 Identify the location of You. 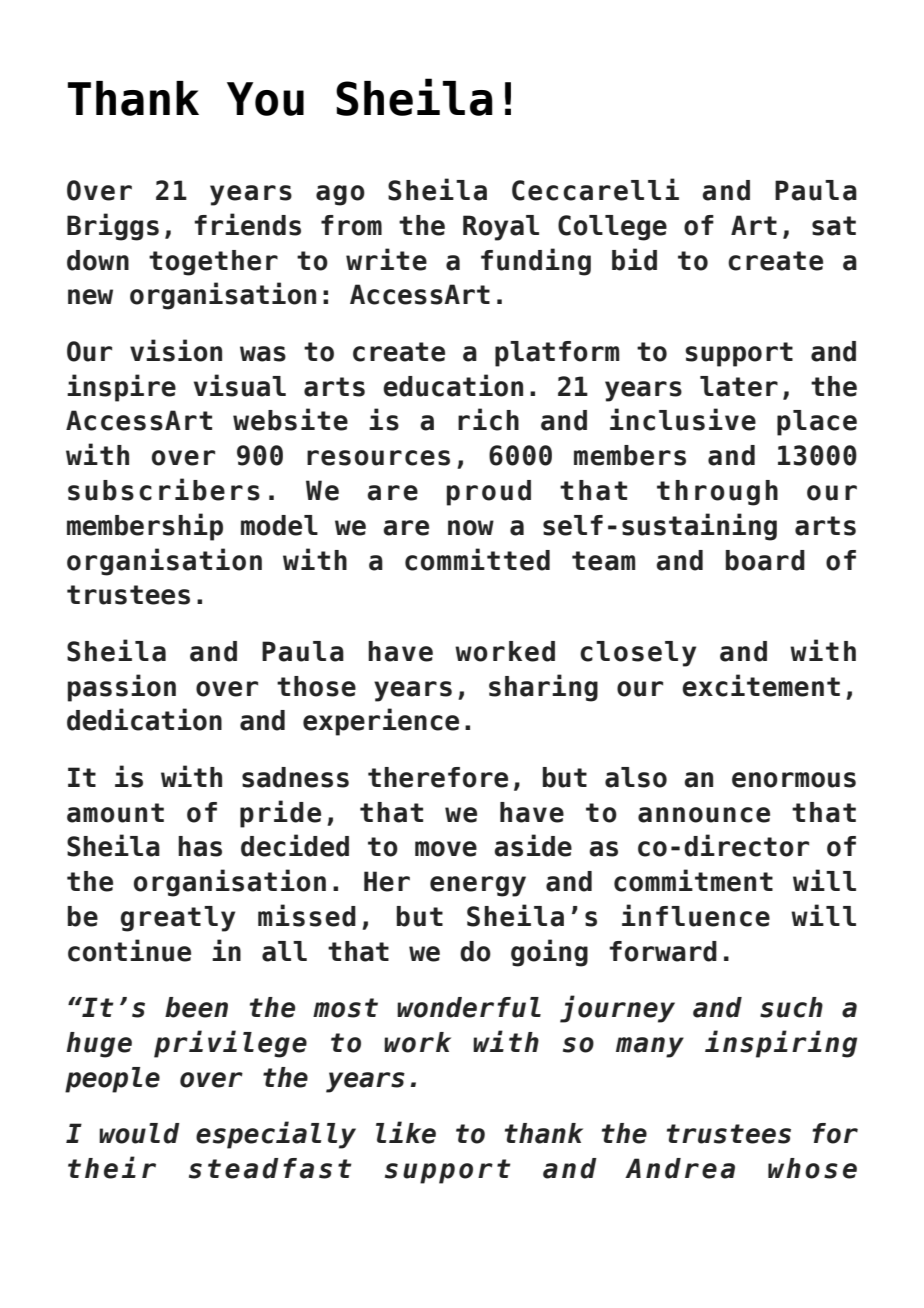
(265, 99).
